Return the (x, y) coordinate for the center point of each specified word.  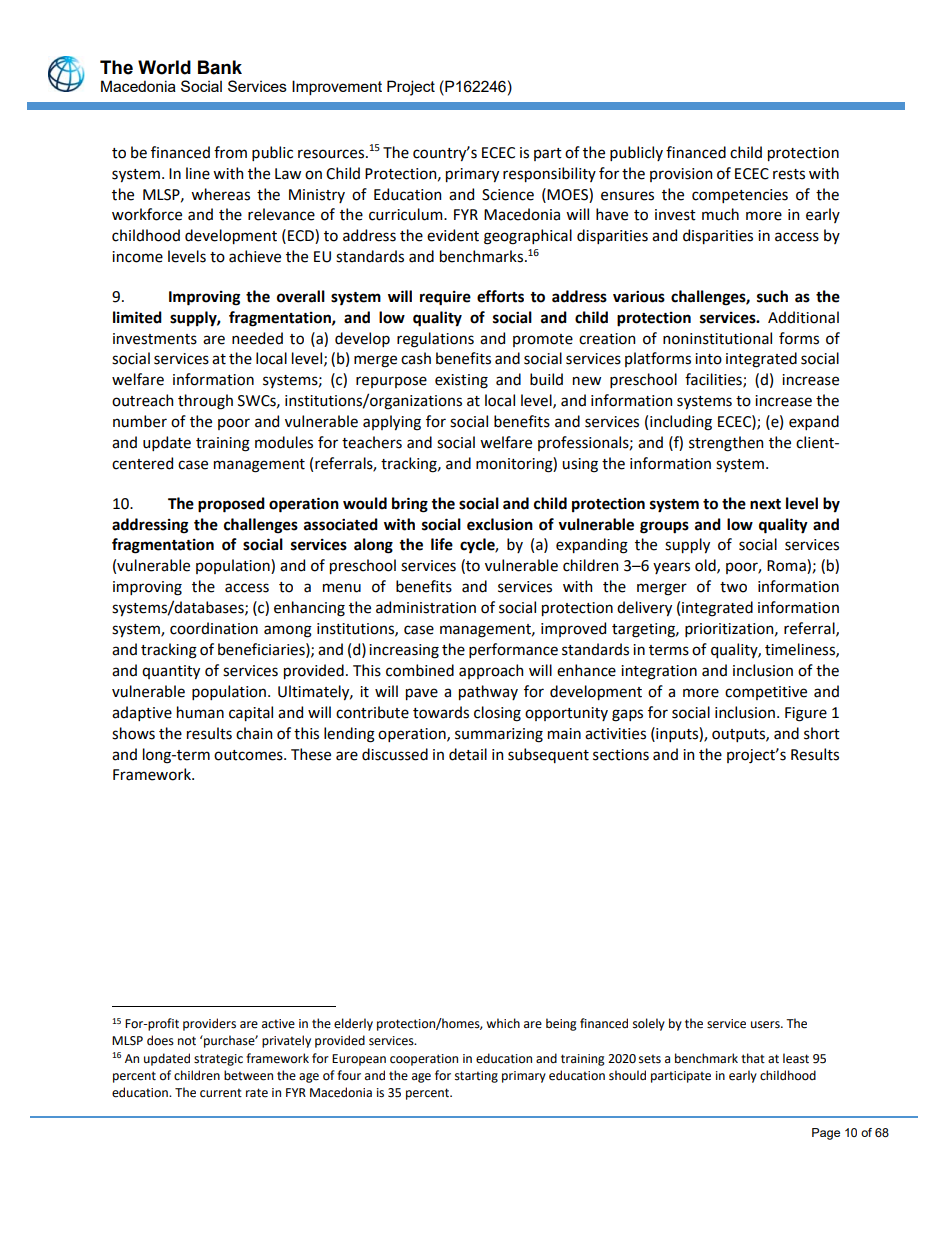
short (822, 733)
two (733, 587)
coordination (214, 628)
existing (461, 381)
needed (257, 338)
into (708, 359)
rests (789, 174)
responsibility (549, 174)
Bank (220, 67)
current (221, 1093)
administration (426, 607)
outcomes (249, 755)
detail (468, 754)
